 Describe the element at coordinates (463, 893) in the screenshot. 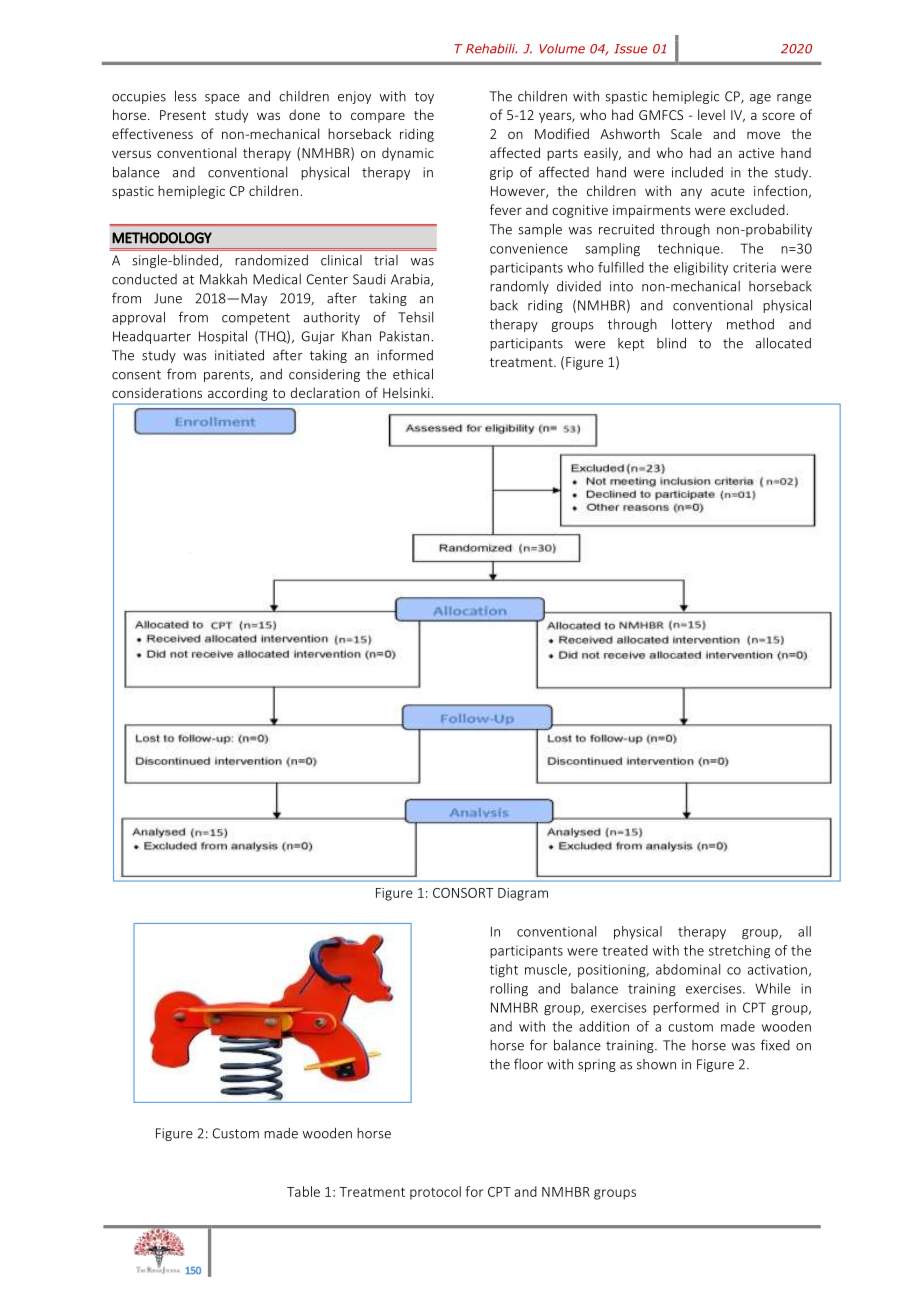

I see `CONSORT` at that location.
